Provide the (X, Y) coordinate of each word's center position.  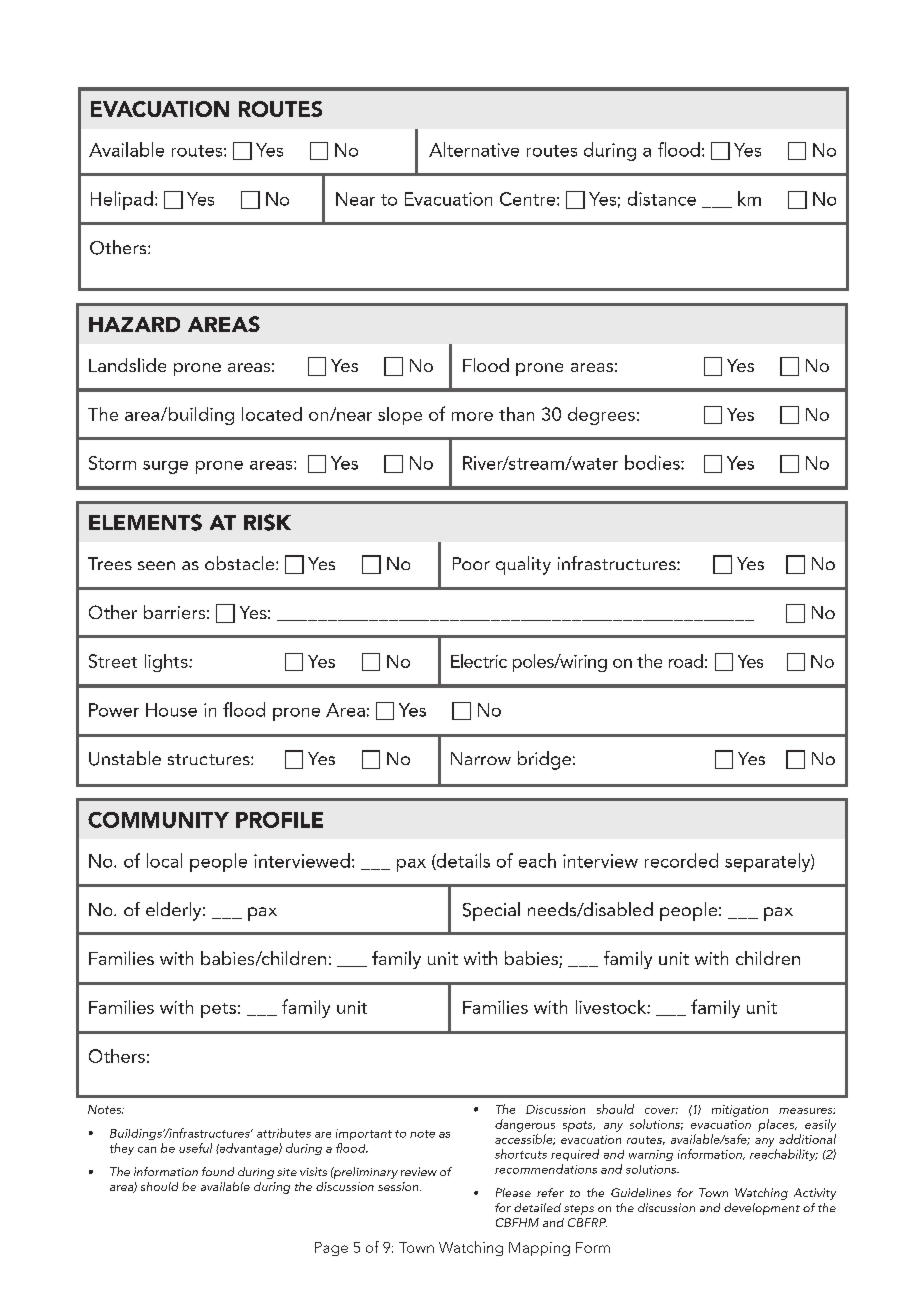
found (218, 1171)
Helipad (122, 200)
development (762, 1209)
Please (513, 1192)
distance (662, 198)
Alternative (474, 149)
